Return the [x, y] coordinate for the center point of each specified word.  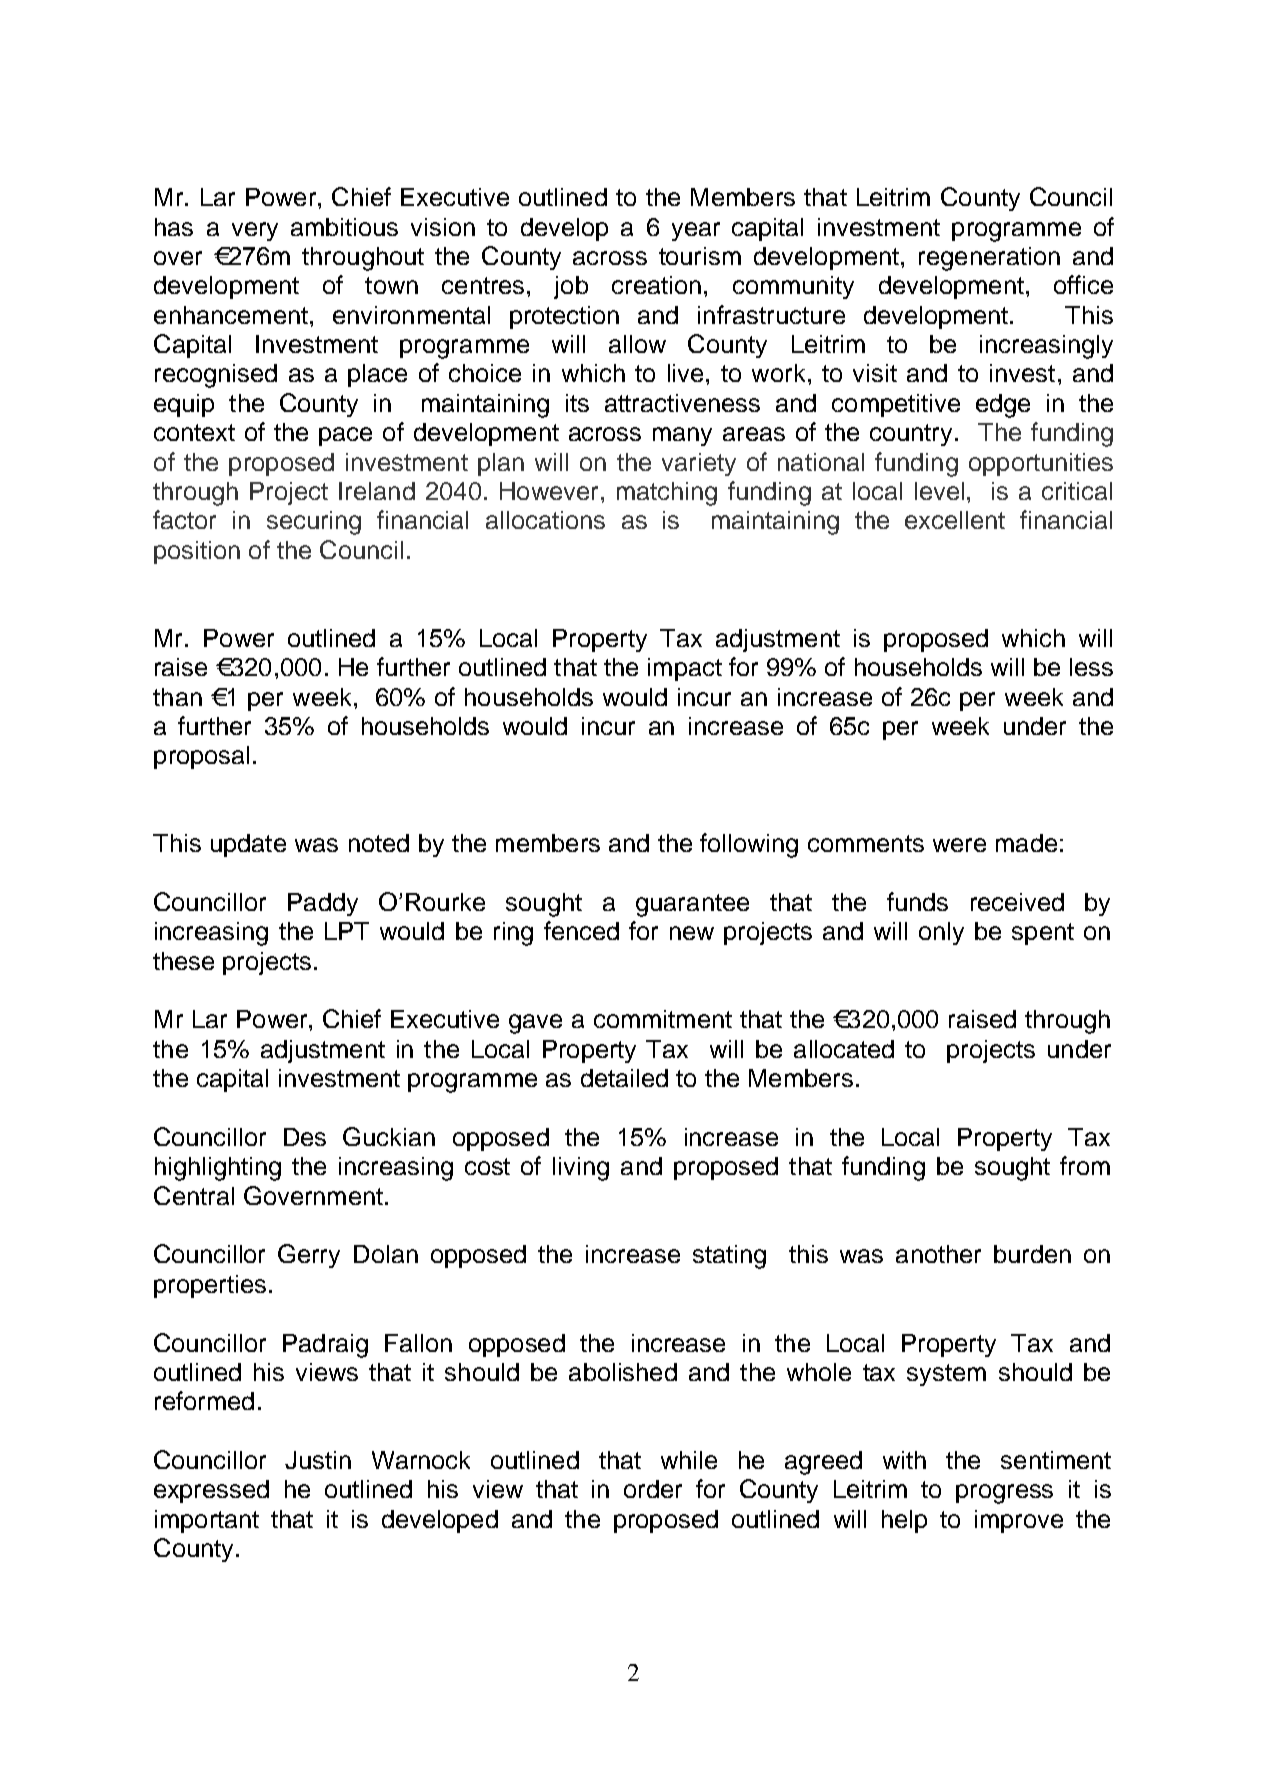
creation [656, 285]
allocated [844, 1049]
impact [685, 669]
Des [305, 1137]
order [653, 1489]
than [177, 697]
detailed [624, 1078]
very [255, 231]
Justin [318, 1460]
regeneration [989, 259]
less [1091, 667]
